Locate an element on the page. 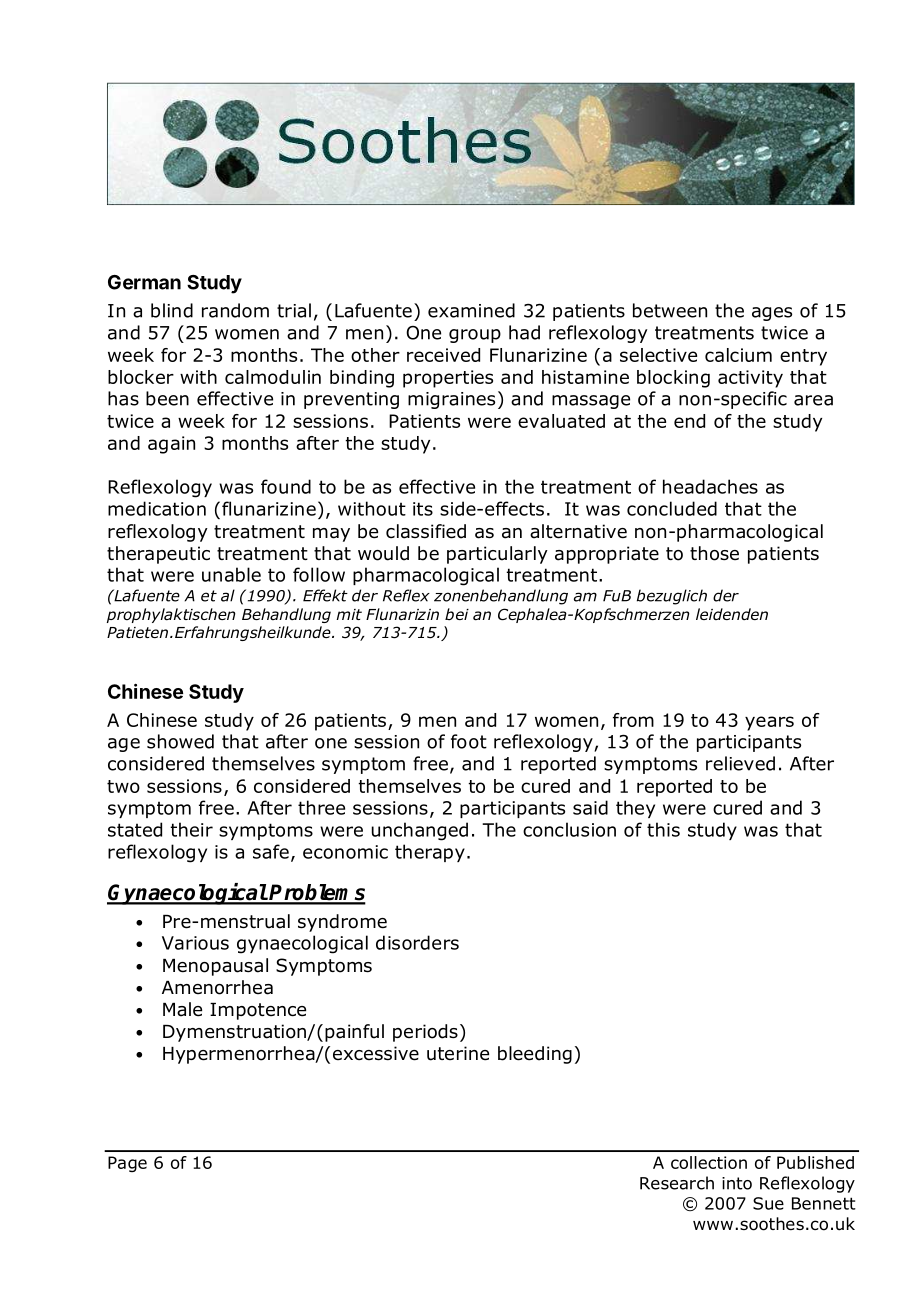  uterine is located at coordinates (458, 1053).
